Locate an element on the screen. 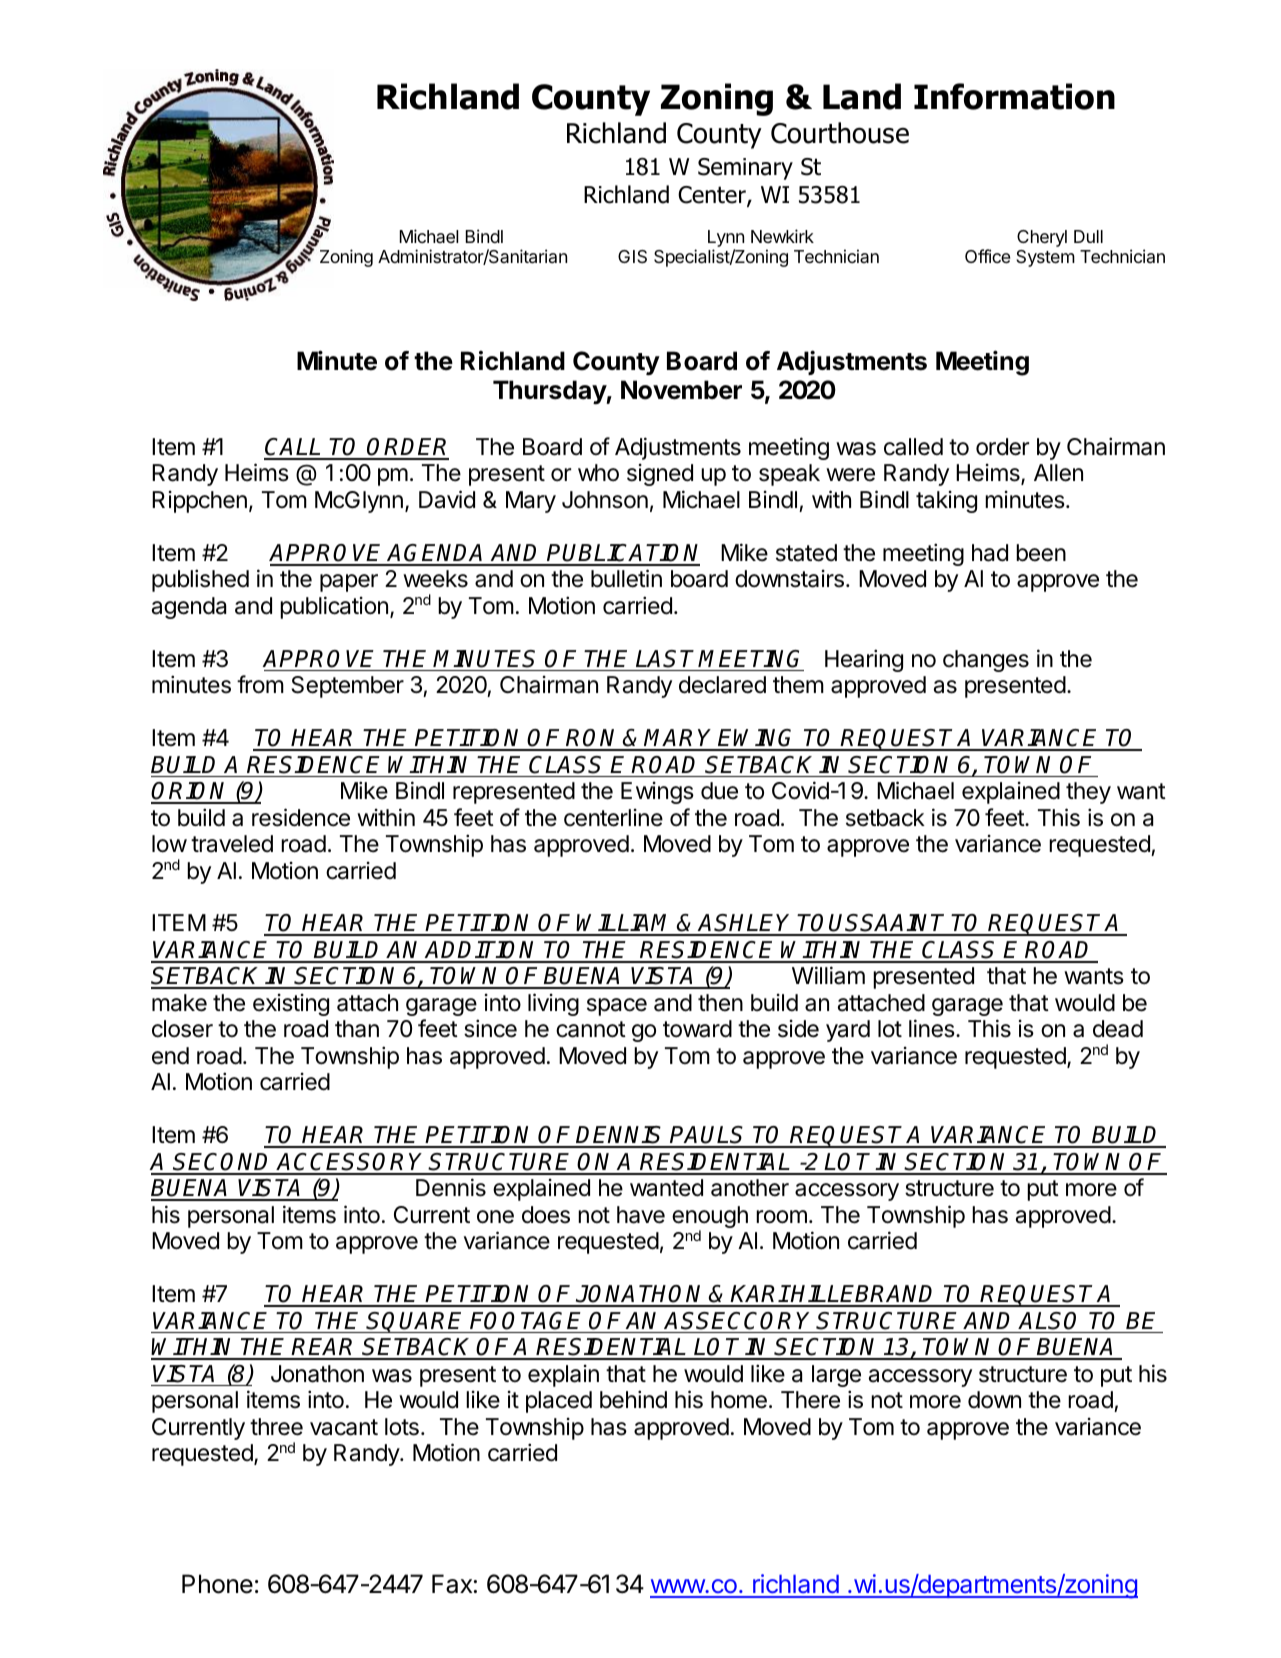 This screenshot has width=1281, height=1658. David is located at coordinates (447, 499).
